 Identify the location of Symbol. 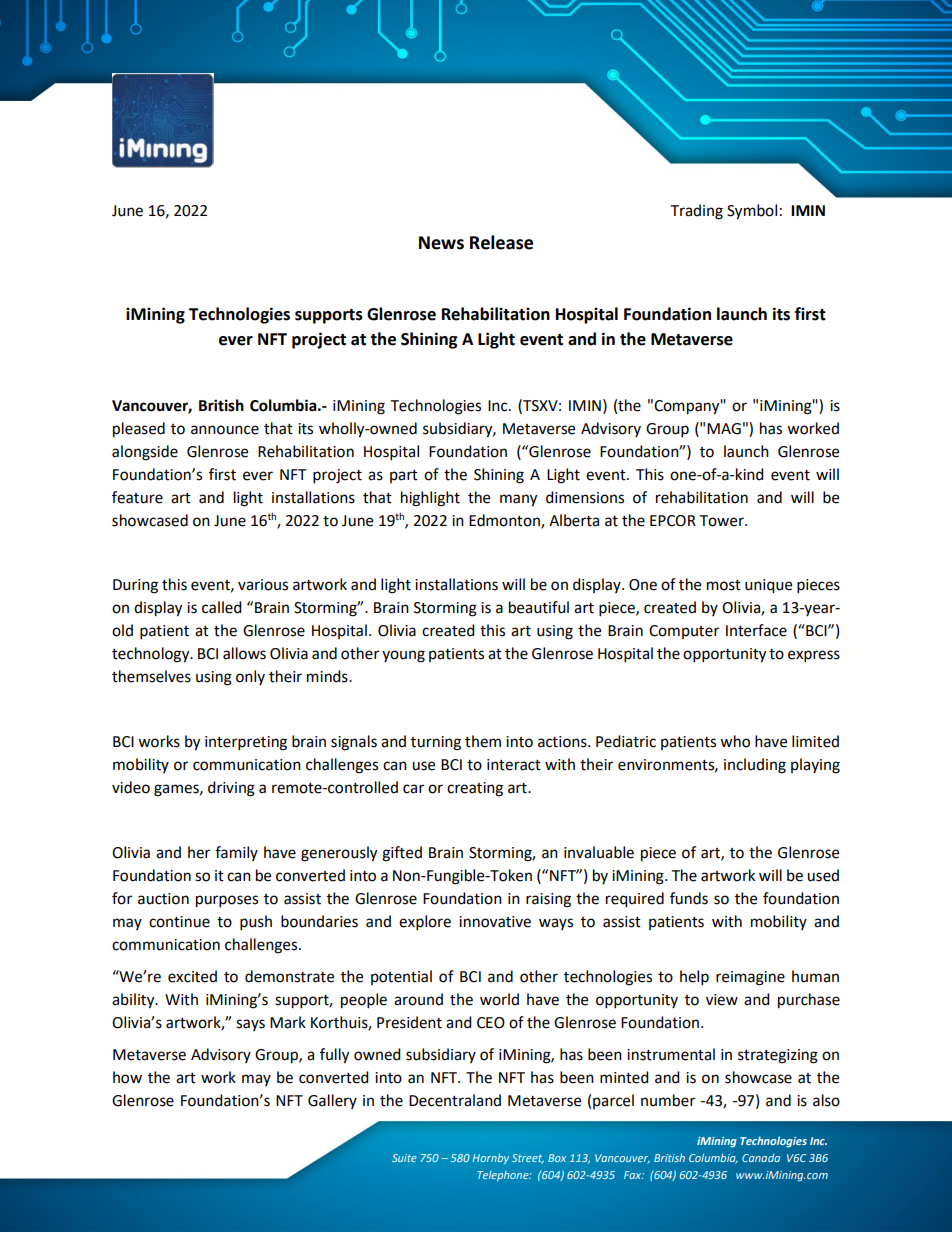
(752, 212).
